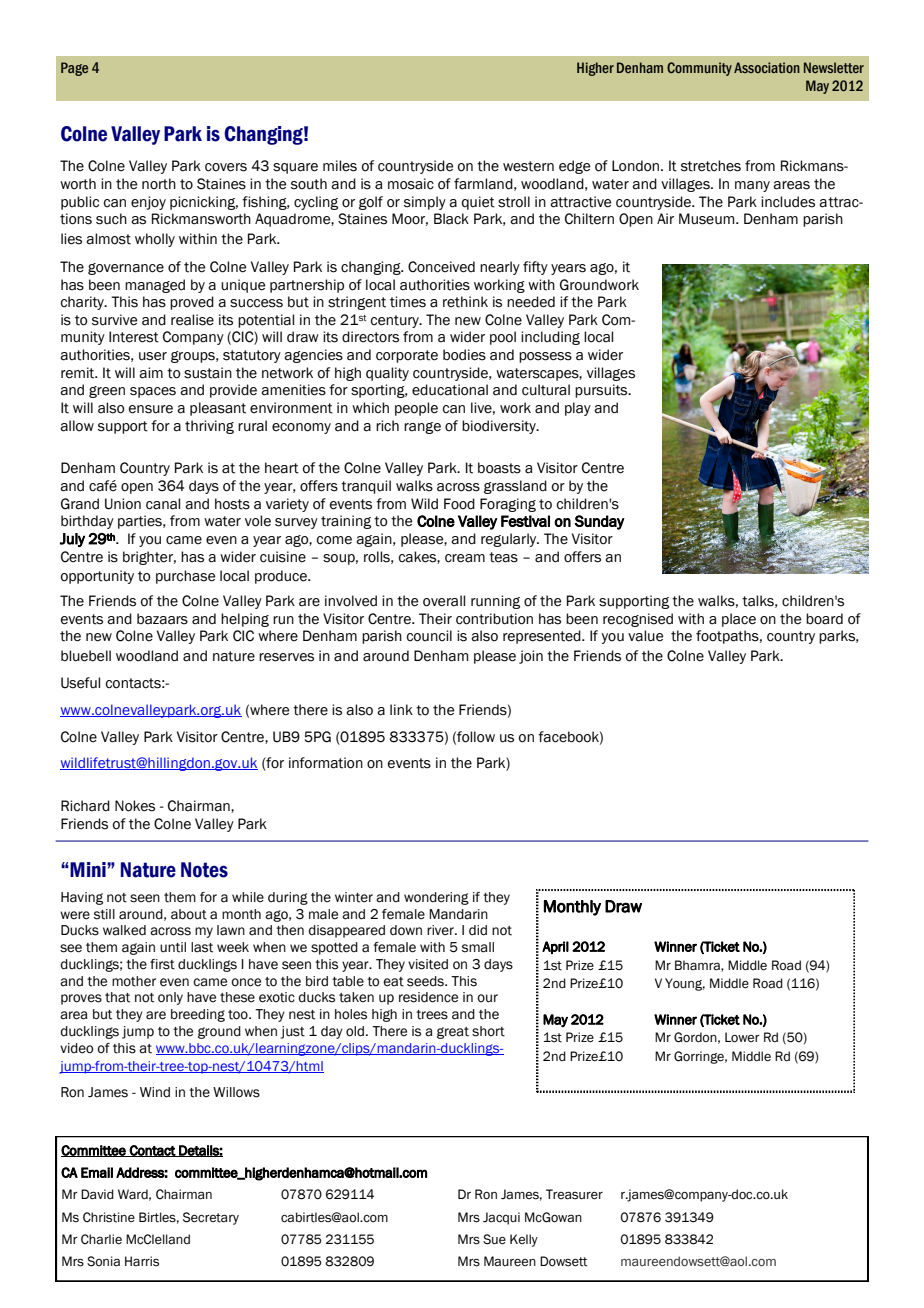  What do you see at coordinates (528, 166) in the screenshot?
I see `western` at bounding box center [528, 166].
